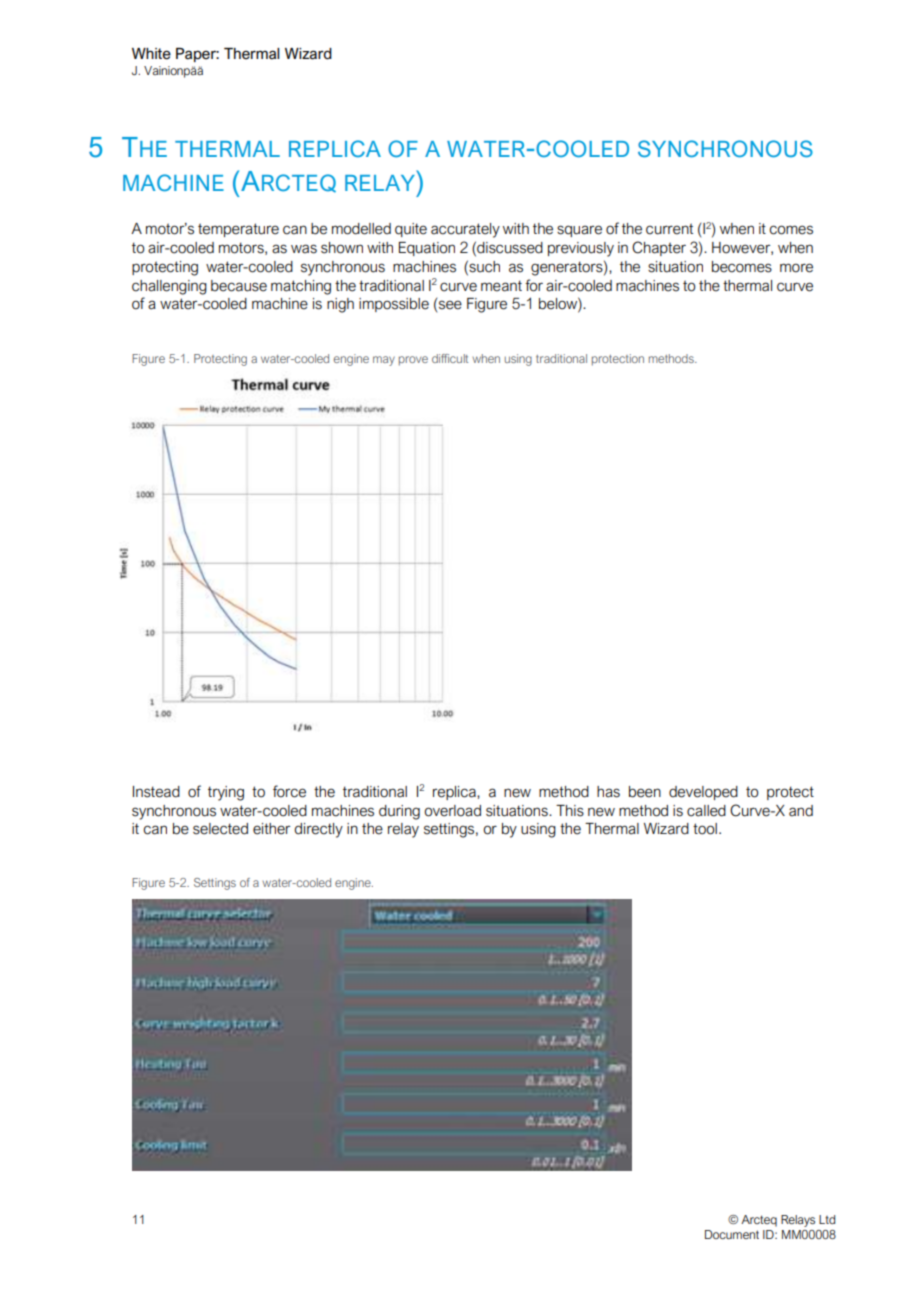 The image size is (924, 1308). Describe the element at coordinates (226, 793) in the screenshot. I see `trying` at that location.
